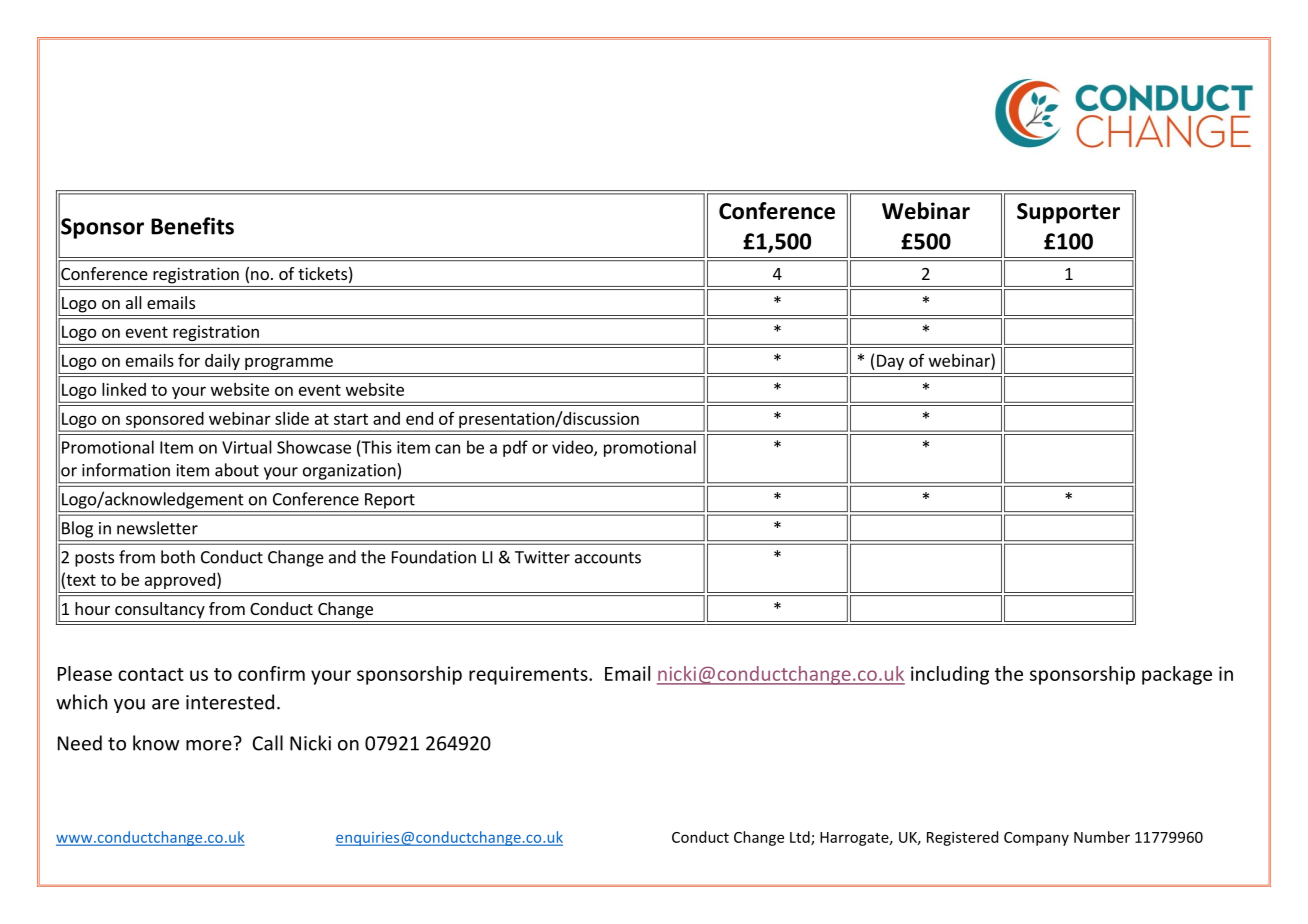  Describe the element at coordinates (608, 558) in the image. I see `accounts` at that location.
